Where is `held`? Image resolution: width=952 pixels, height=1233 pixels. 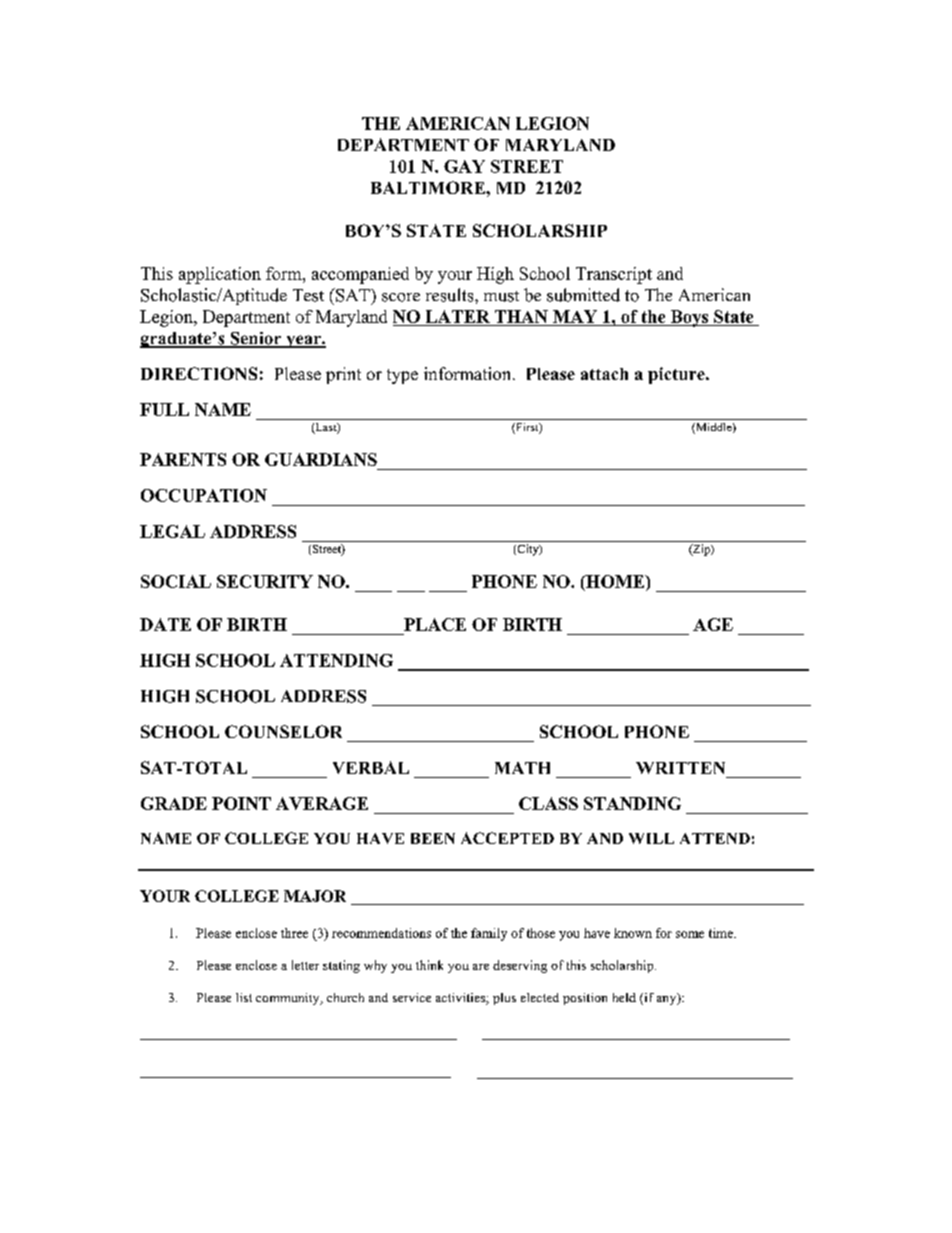 held is located at coordinates (624, 997).
